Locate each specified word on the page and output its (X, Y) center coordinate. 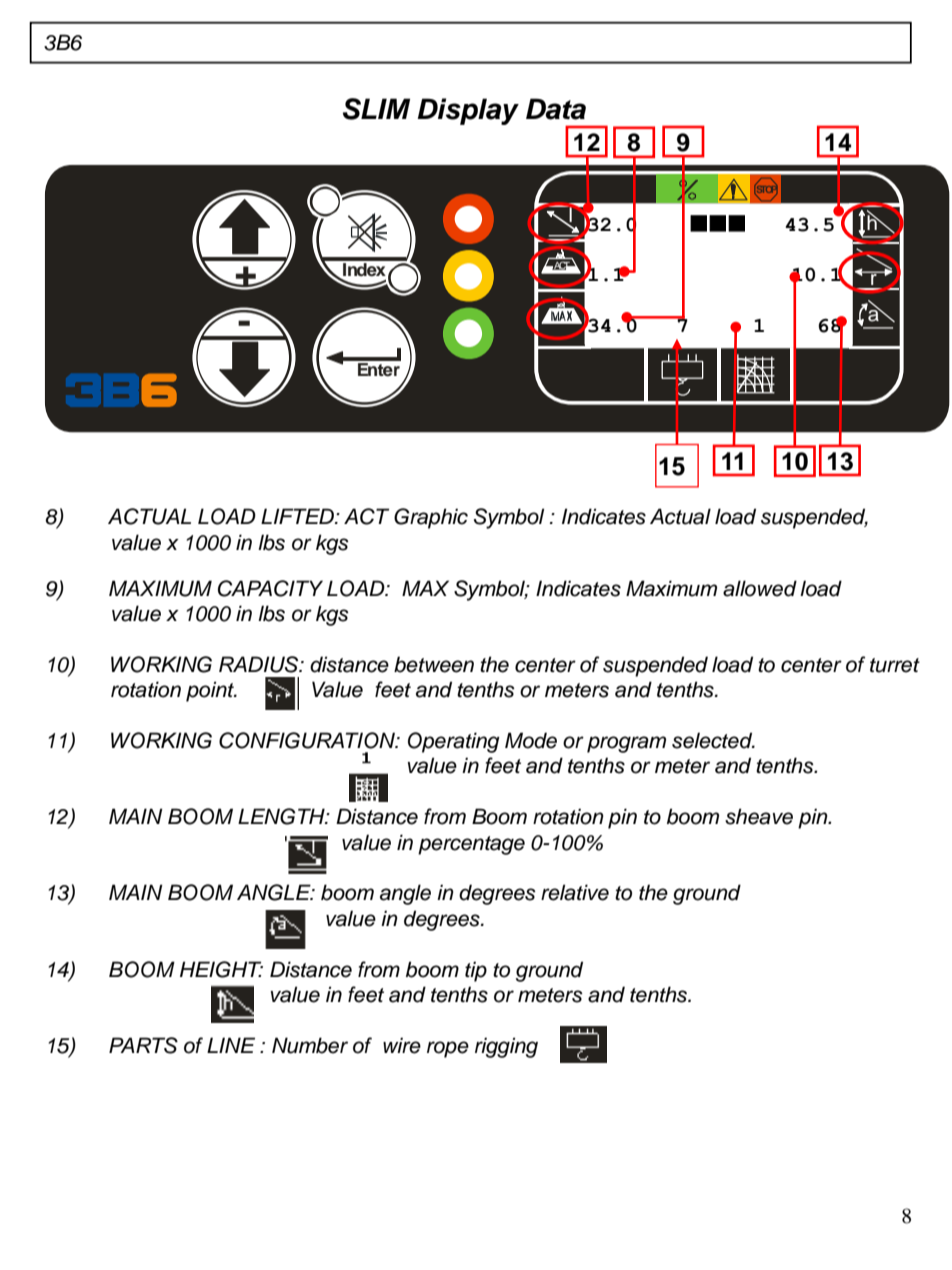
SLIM (376, 109)
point (211, 691)
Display (468, 111)
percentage (471, 845)
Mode (531, 740)
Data (556, 109)
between (434, 664)
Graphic (431, 518)
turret (895, 665)
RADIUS (260, 664)
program (626, 744)
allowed (760, 588)
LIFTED (299, 516)
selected (713, 740)
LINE (231, 1045)
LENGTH (282, 816)
